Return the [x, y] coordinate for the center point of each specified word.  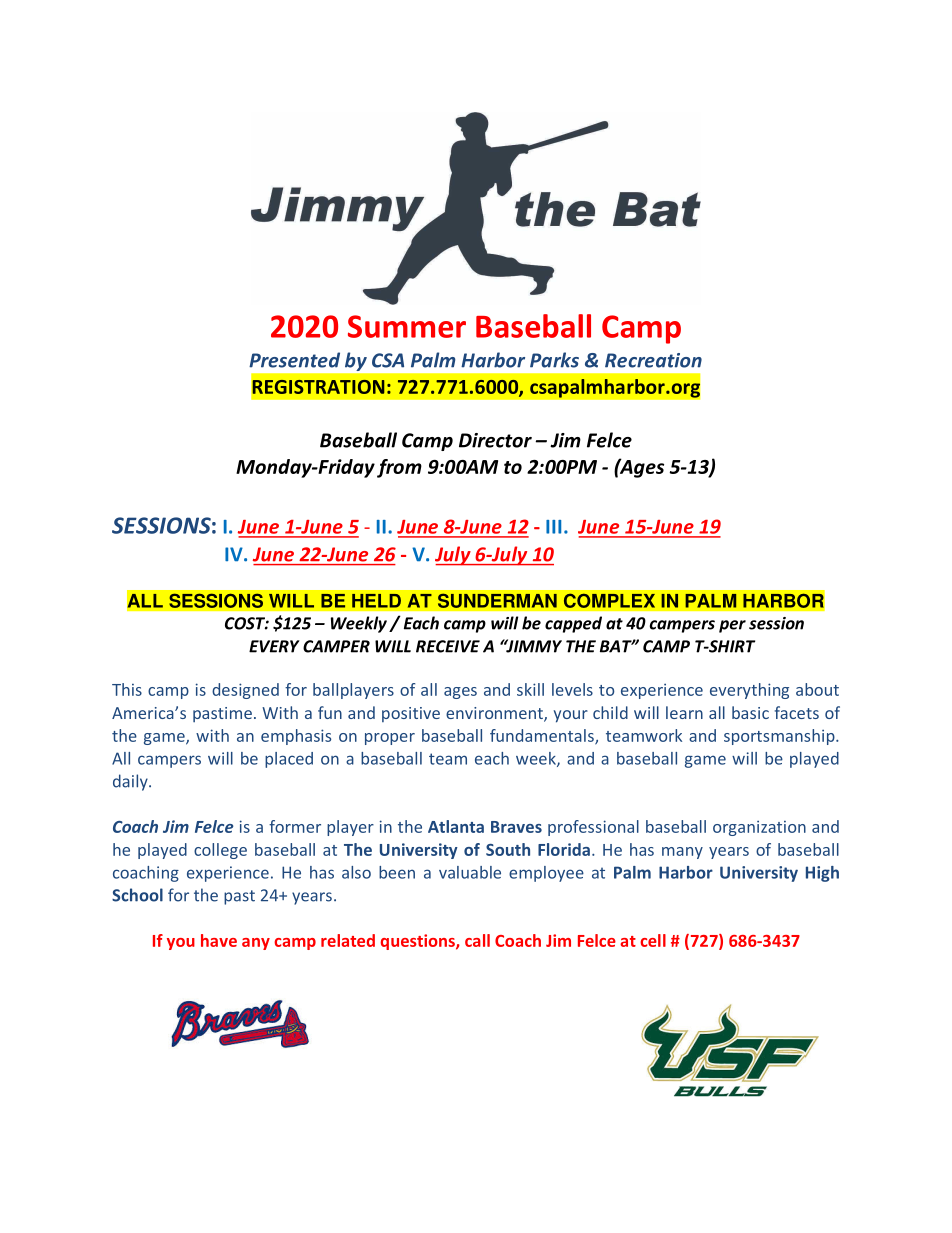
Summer [407, 326]
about [817, 689]
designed [245, 691]
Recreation [653, 360]
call [477, 940]
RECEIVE [448, 646]
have [219, 940]
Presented [294, 360]
